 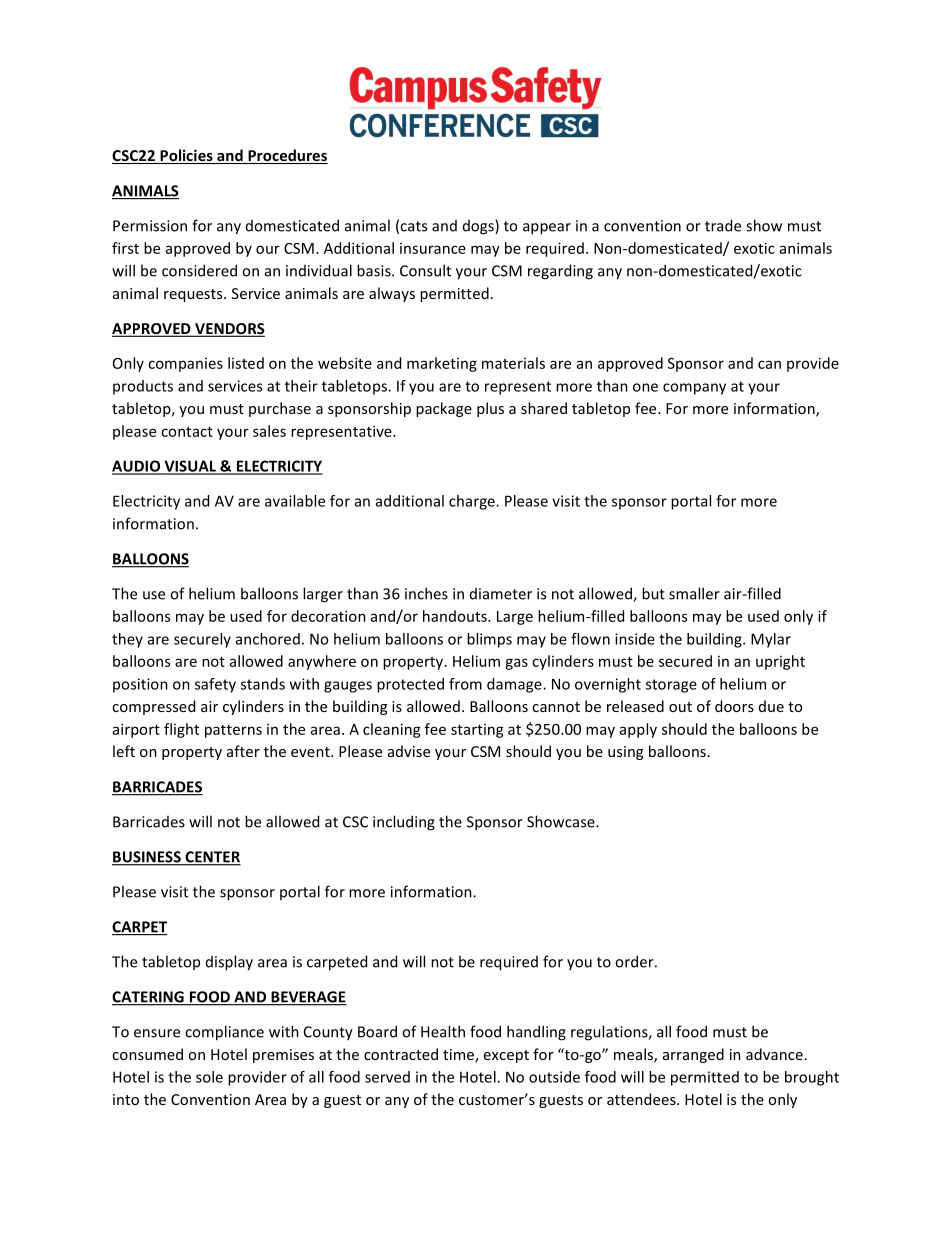 What do you see at coordinates (209, 1077) in the document?
I see `sole` at bounding box center [209, 1077].
